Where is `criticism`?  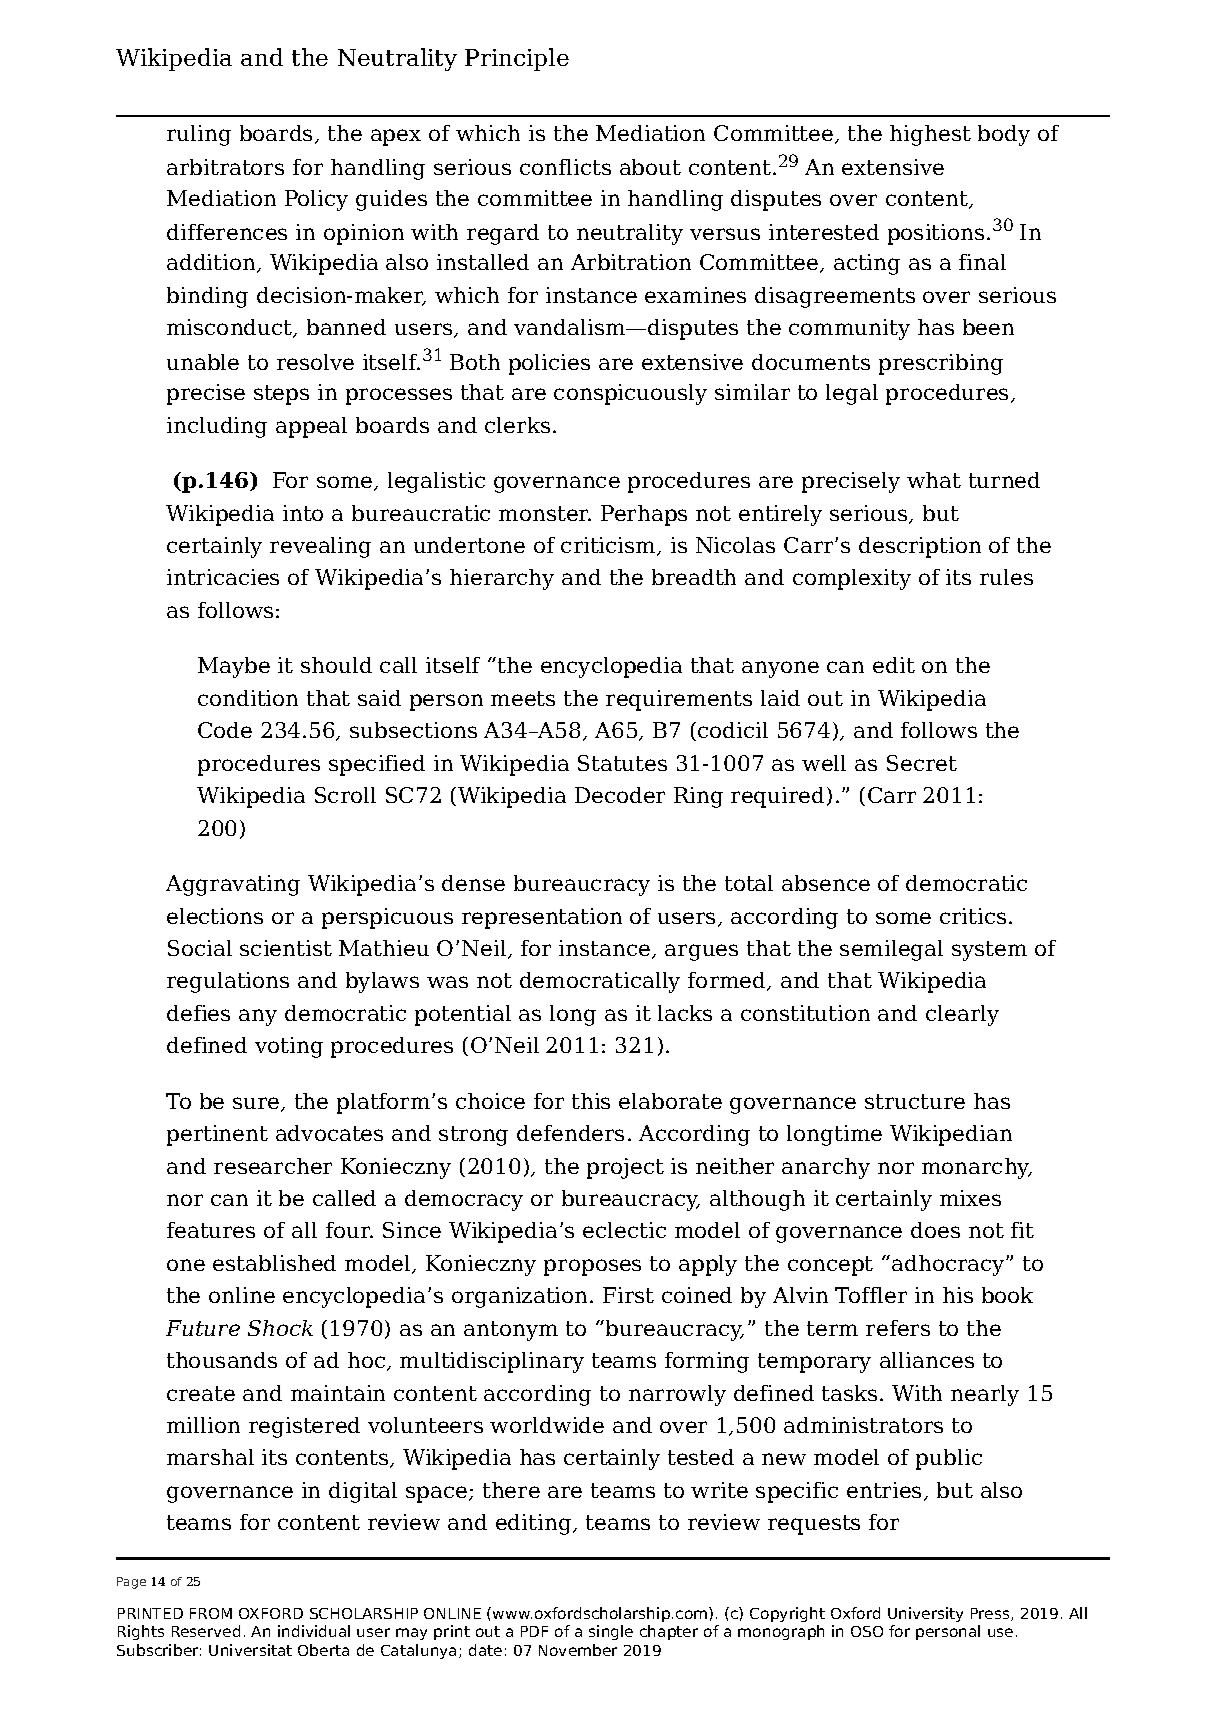
criticism is located at coordinates (609, 546).
